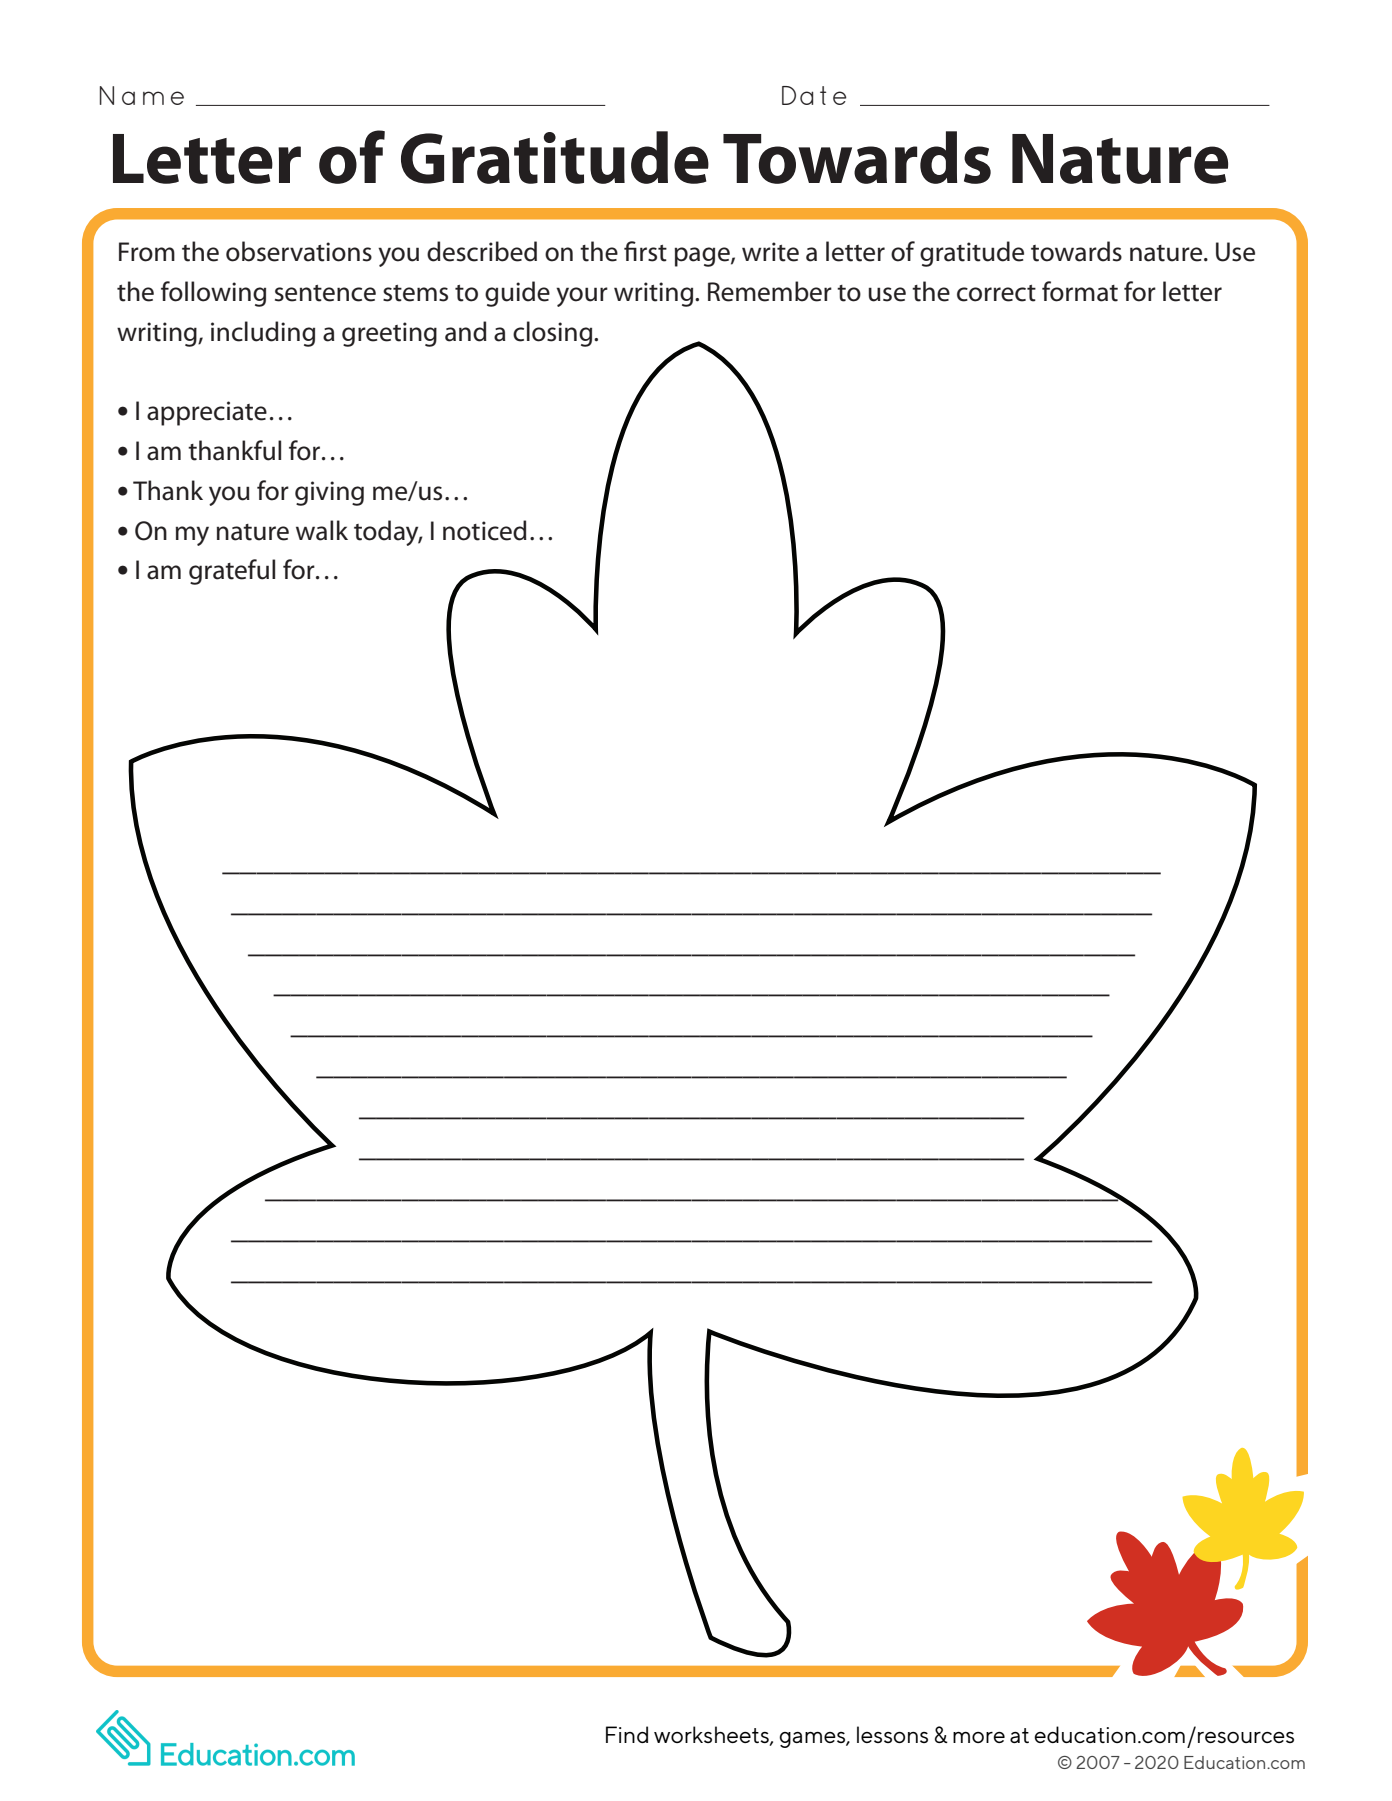 The width and height of the screenshot is (1392, 1801). Describe the element at coordinates (814, 95) in the screenshot. I see `Date` at that location.
